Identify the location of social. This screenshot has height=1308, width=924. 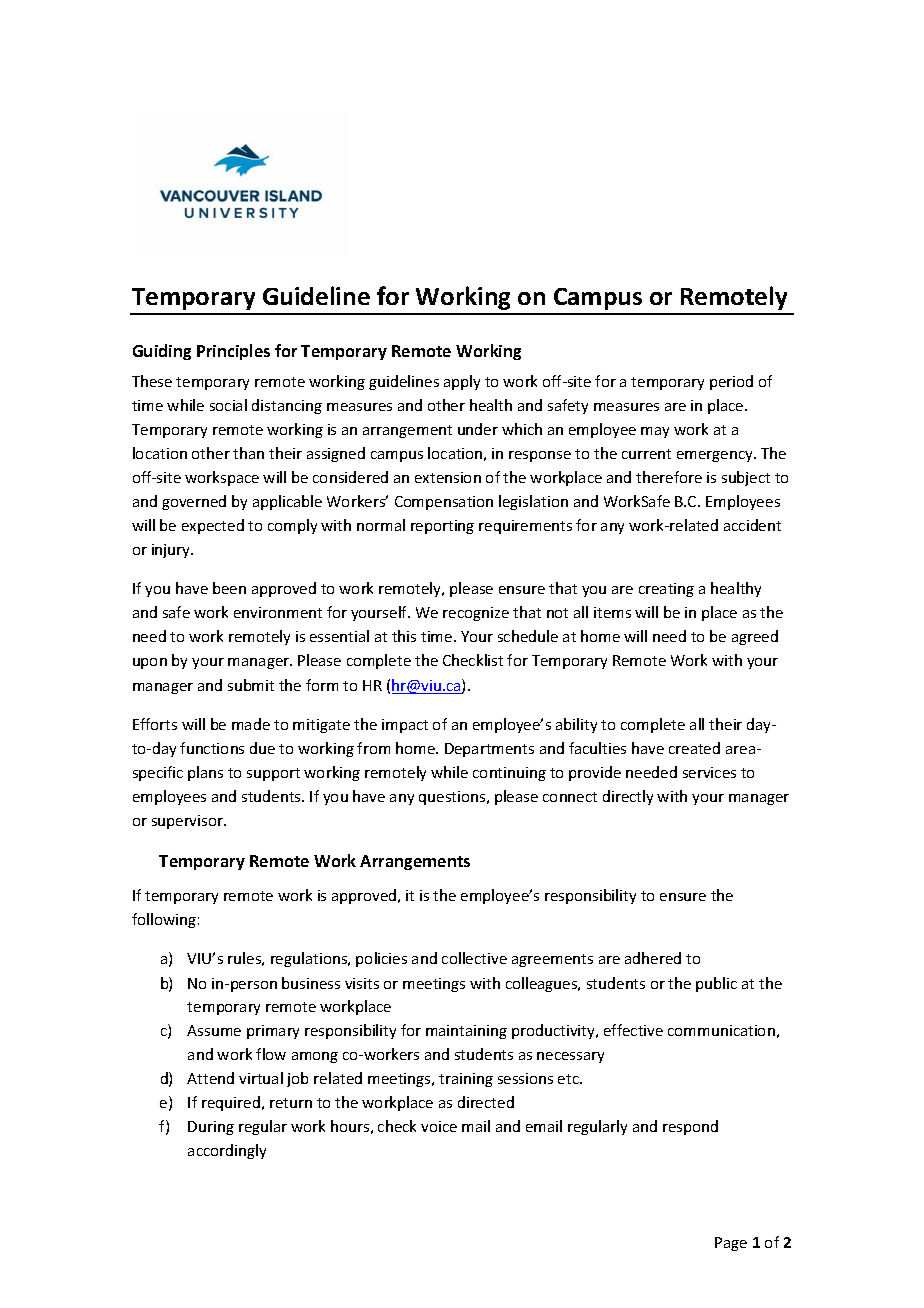
(228, 405).
